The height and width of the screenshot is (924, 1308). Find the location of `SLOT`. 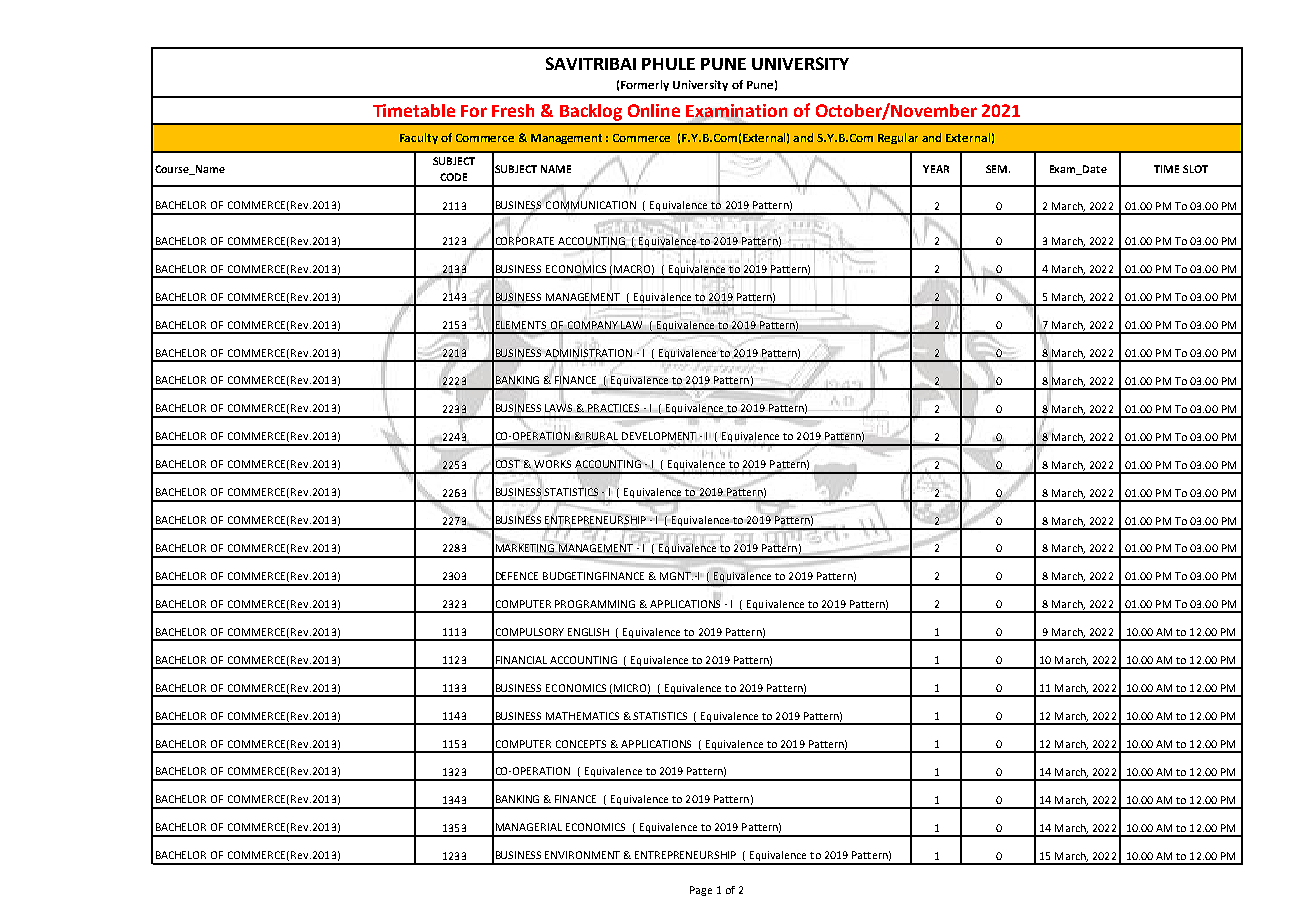

SLOT is located at coordinates (1195, 169).
